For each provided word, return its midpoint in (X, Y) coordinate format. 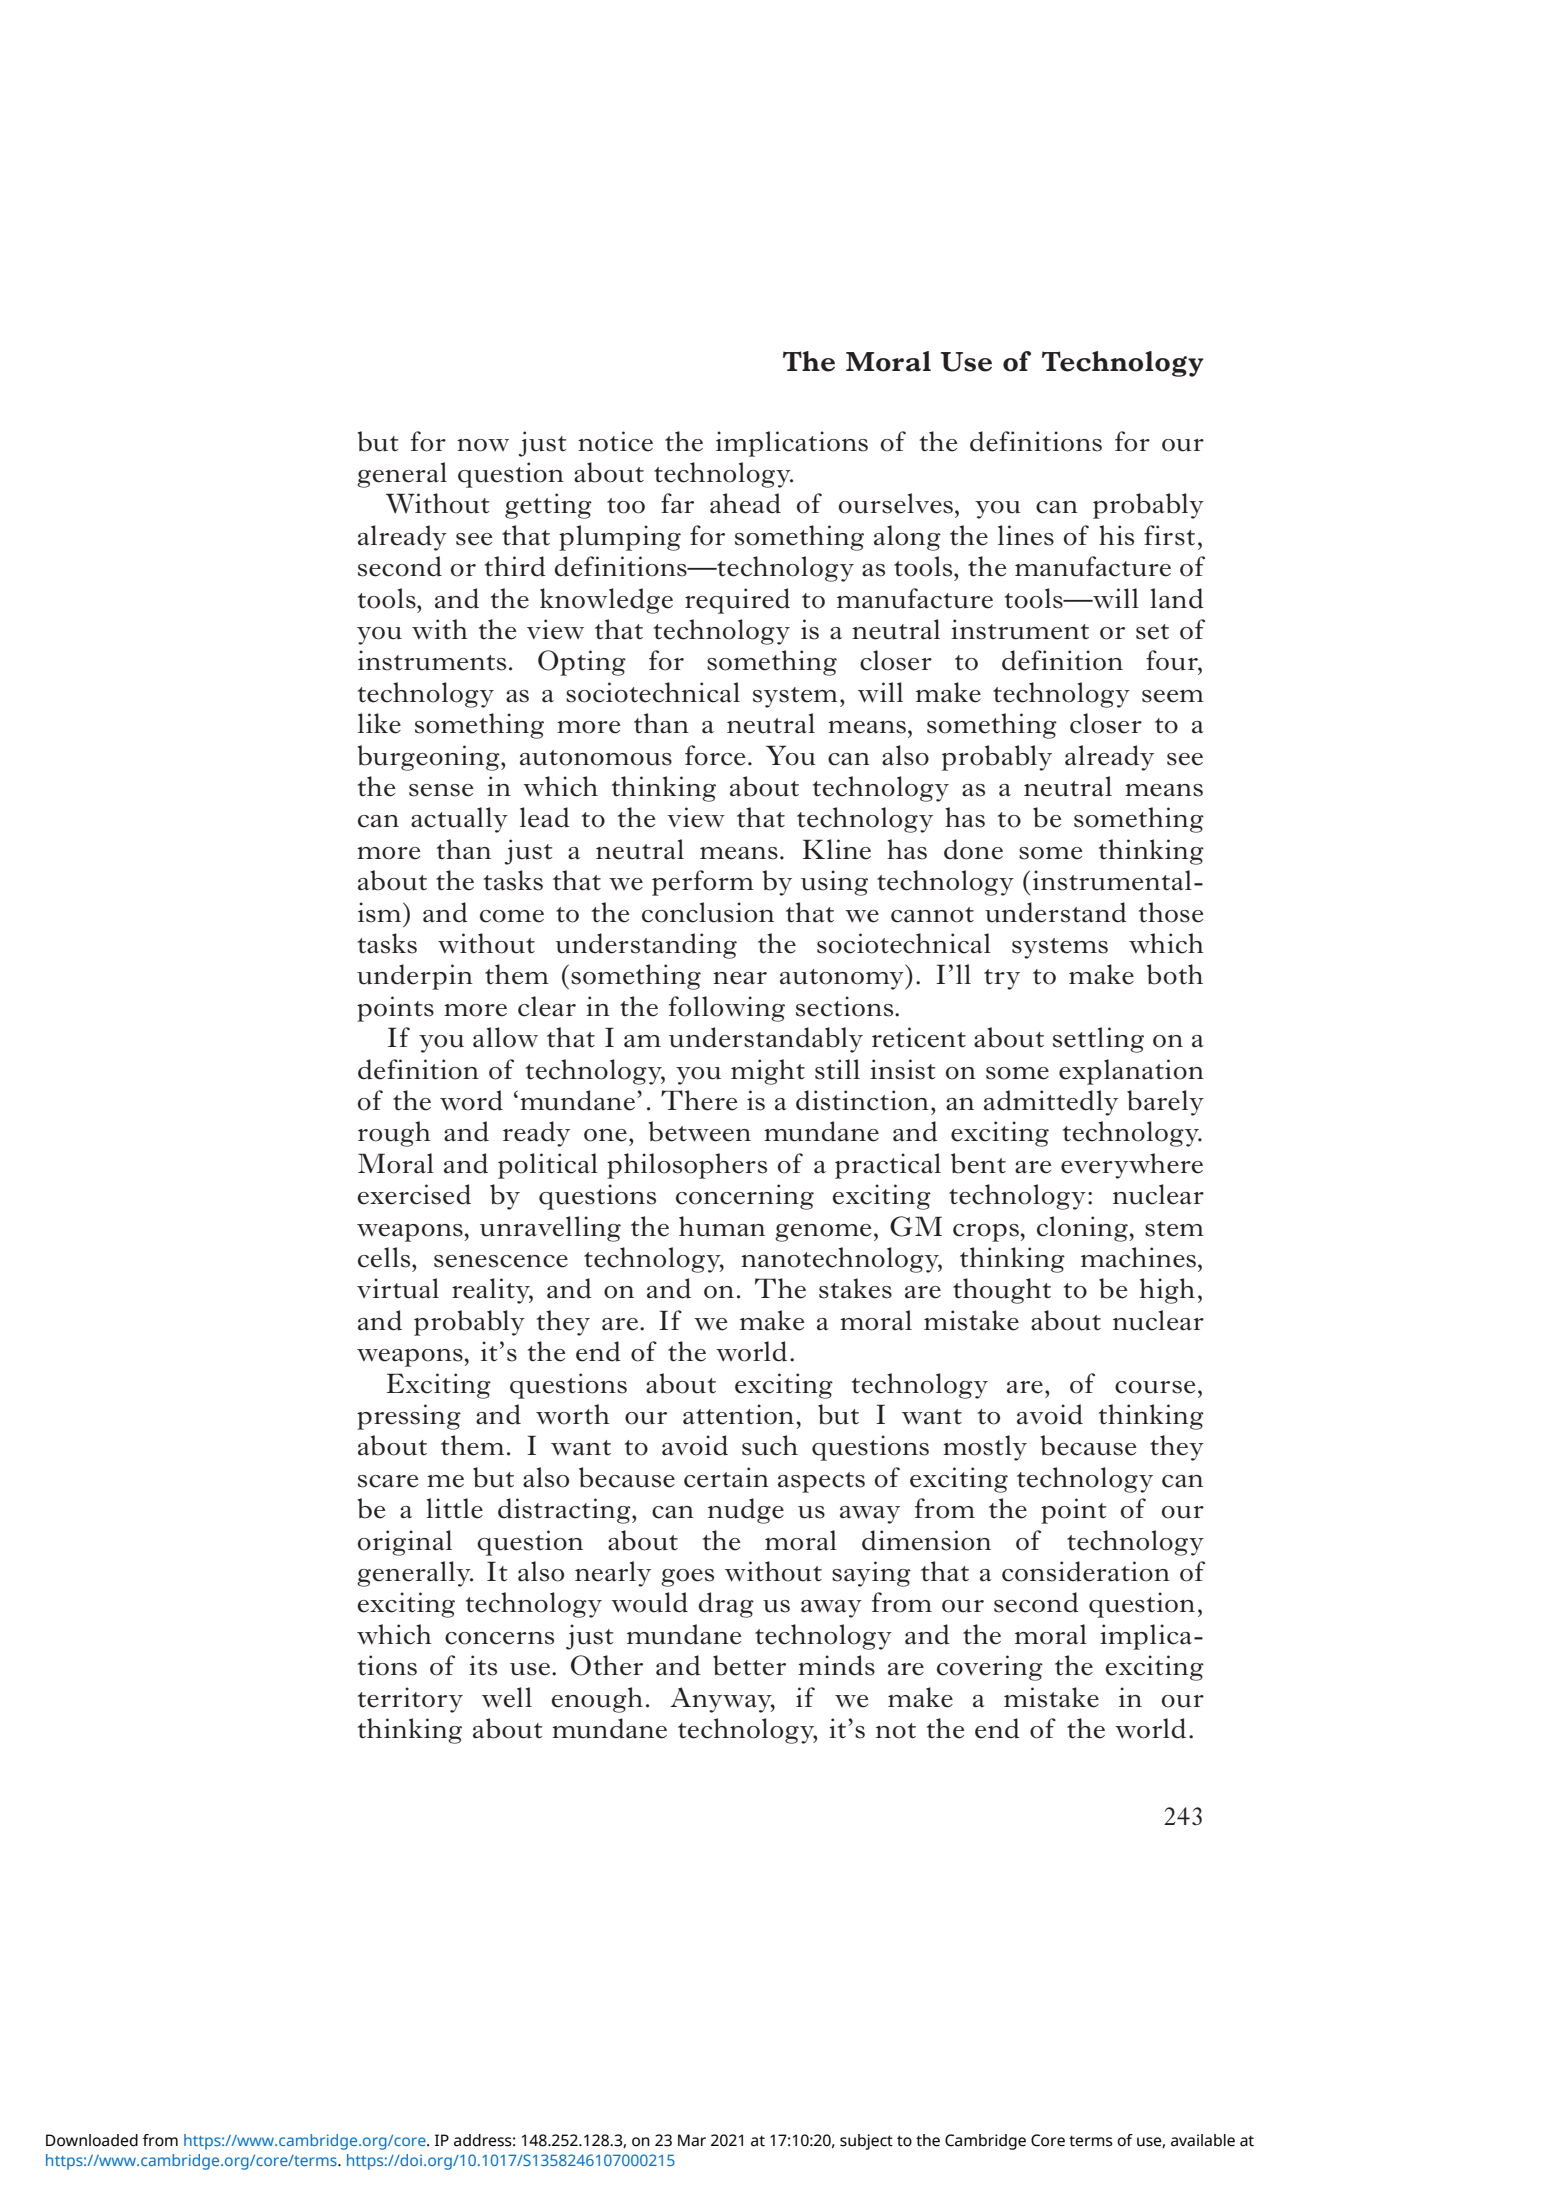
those (1171, 912)
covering (990, 1668)
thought (1002, 1291)
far (677, 503)
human (722, 1226)
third (515, 566)
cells (385, 1257)
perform (703, 883)
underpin (415, 977)
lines (1026, 535)
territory (410, 1700)
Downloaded (92, 2140)
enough (597, 1700)
